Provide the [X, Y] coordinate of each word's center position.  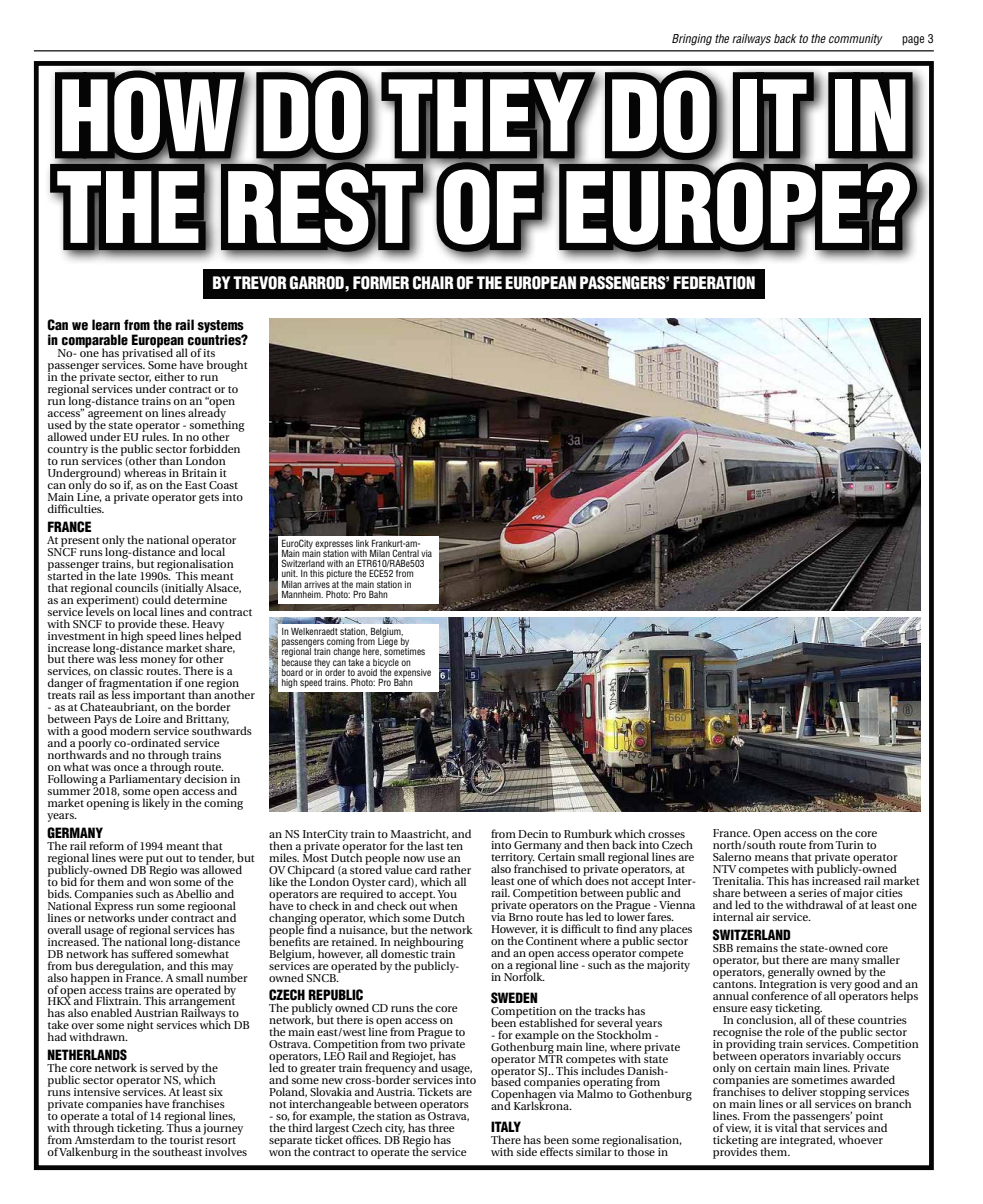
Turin [850, 845]
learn [106, 325]
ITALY [506, 1126]
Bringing [692, 40]
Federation [714, 283]
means [772, 858]
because [297, 661]
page [913, 41]
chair [433, 283]
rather [455, 869]
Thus [179, 1126]
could [156, 598]
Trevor [260, 283]
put [153, 861]
